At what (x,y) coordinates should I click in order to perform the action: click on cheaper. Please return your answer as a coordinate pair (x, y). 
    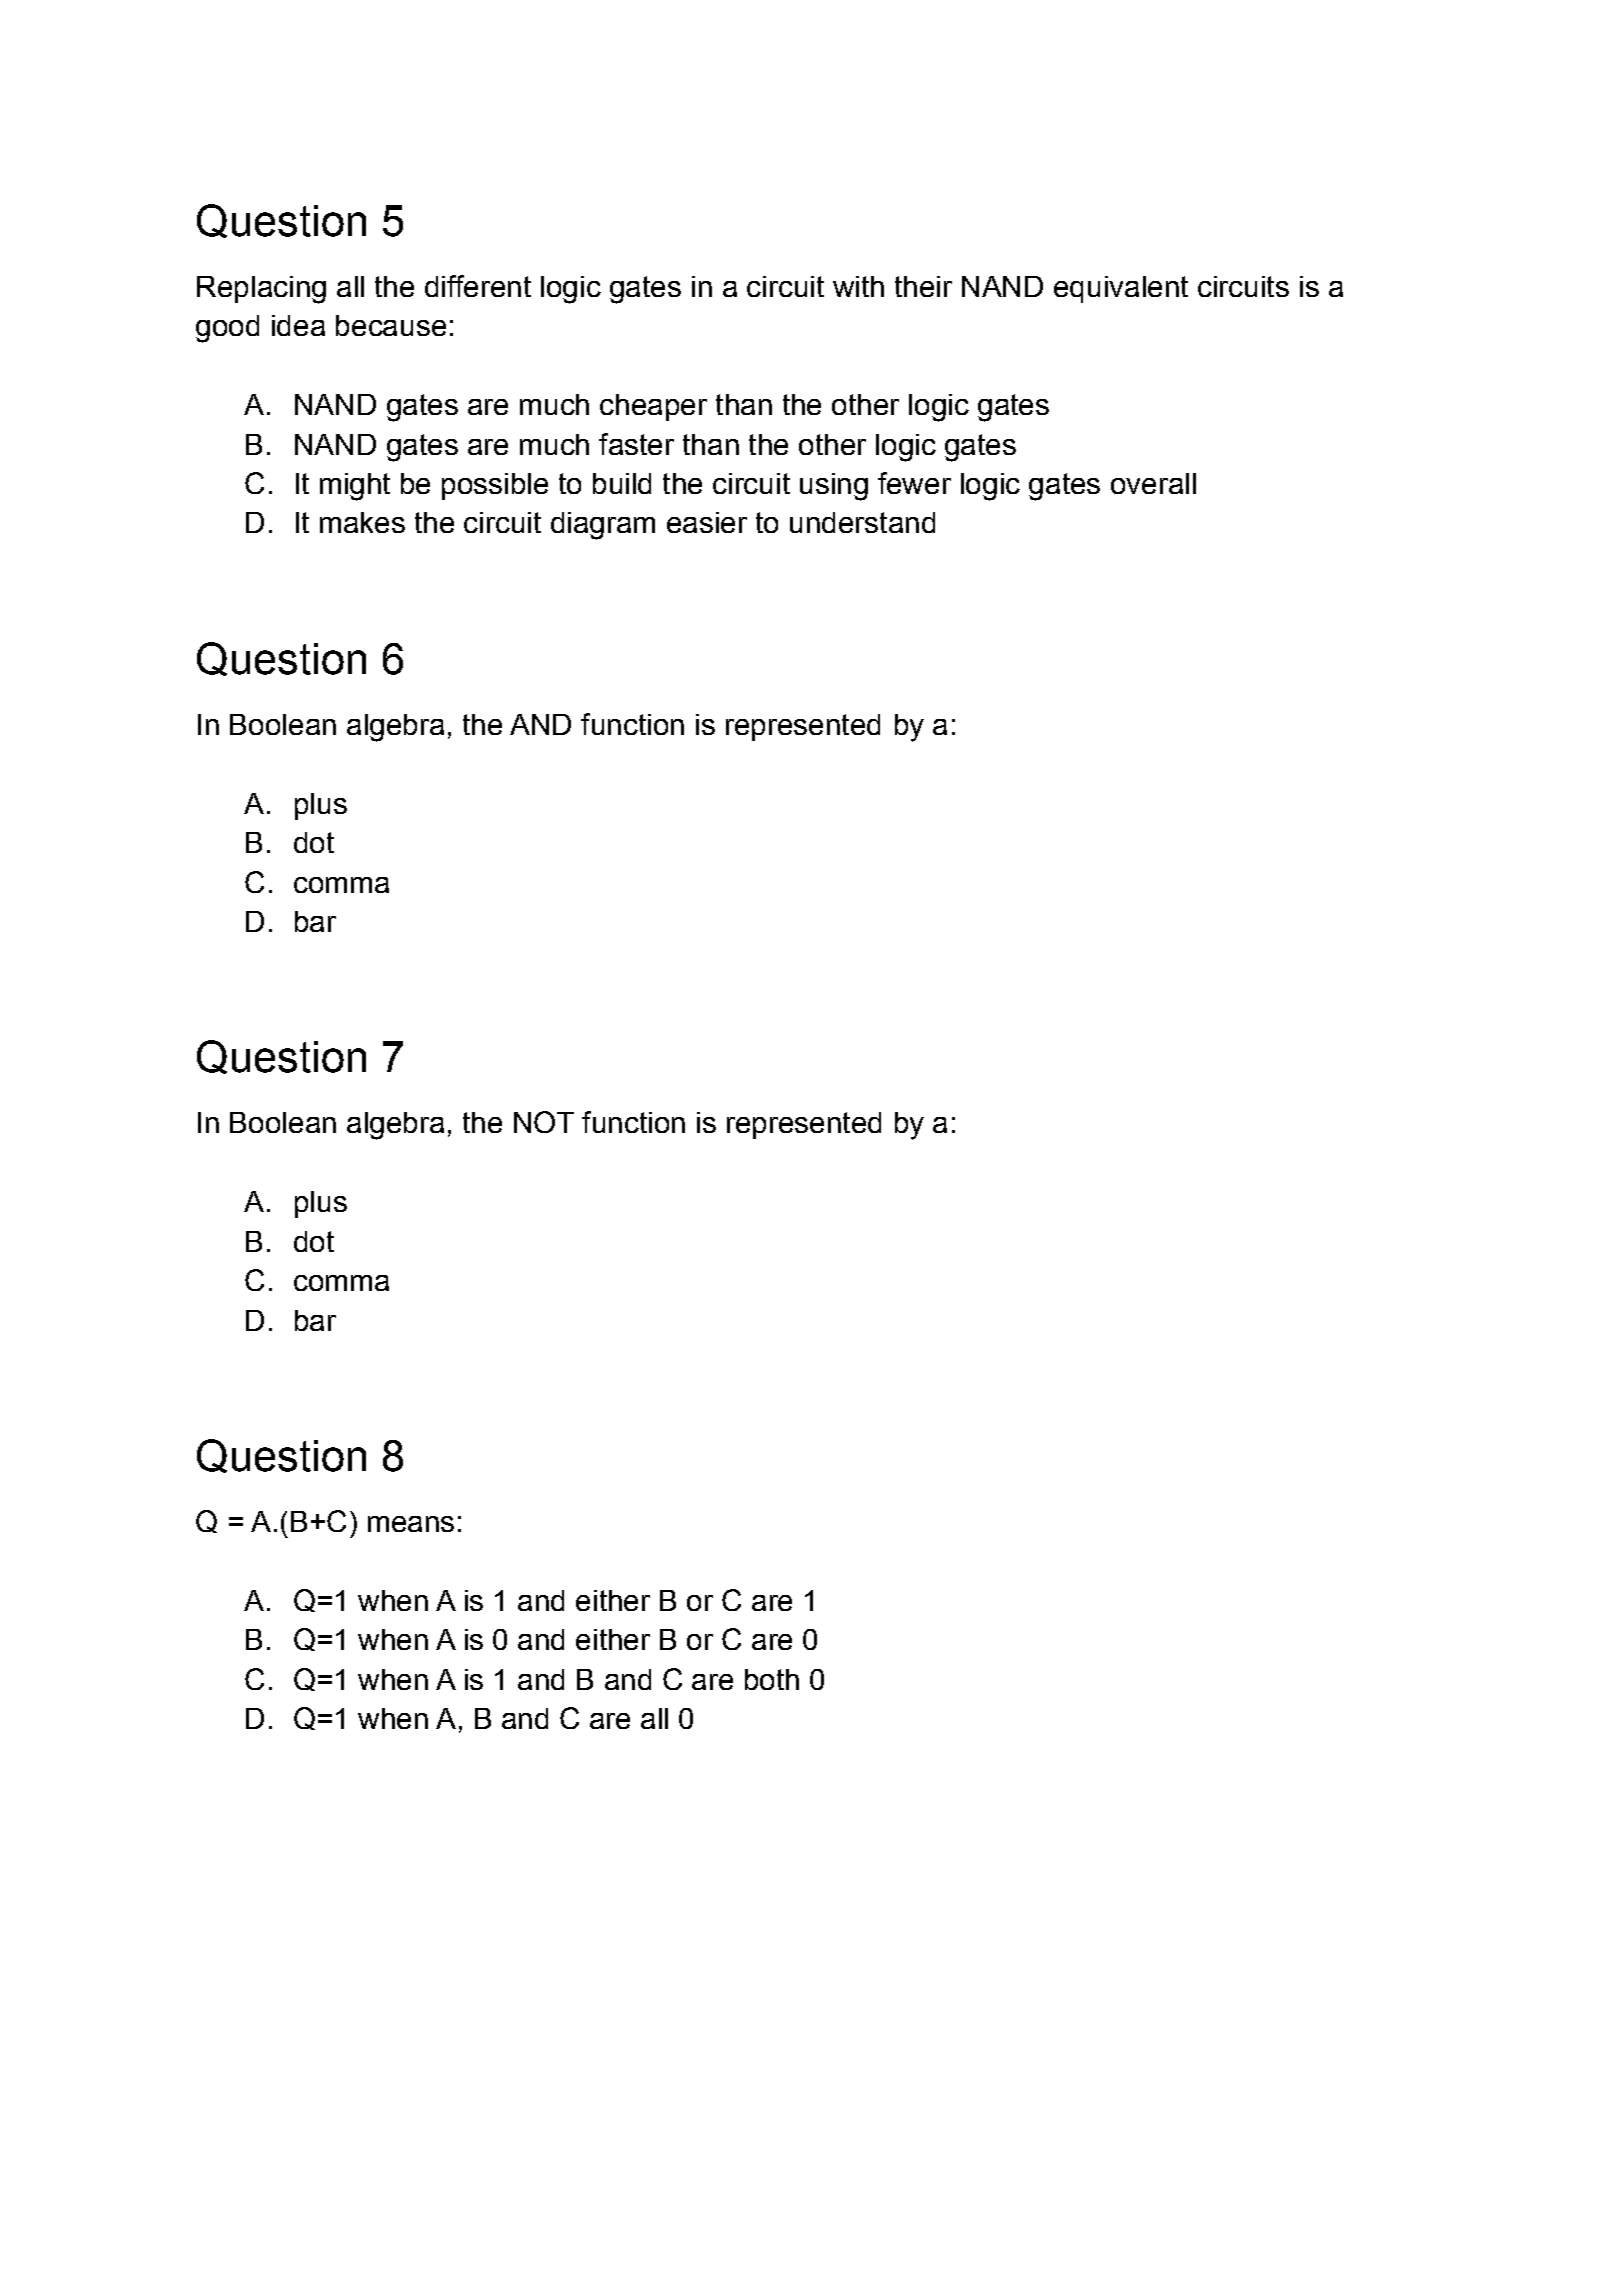
    Looking at the image, I should click on (653, 407).
